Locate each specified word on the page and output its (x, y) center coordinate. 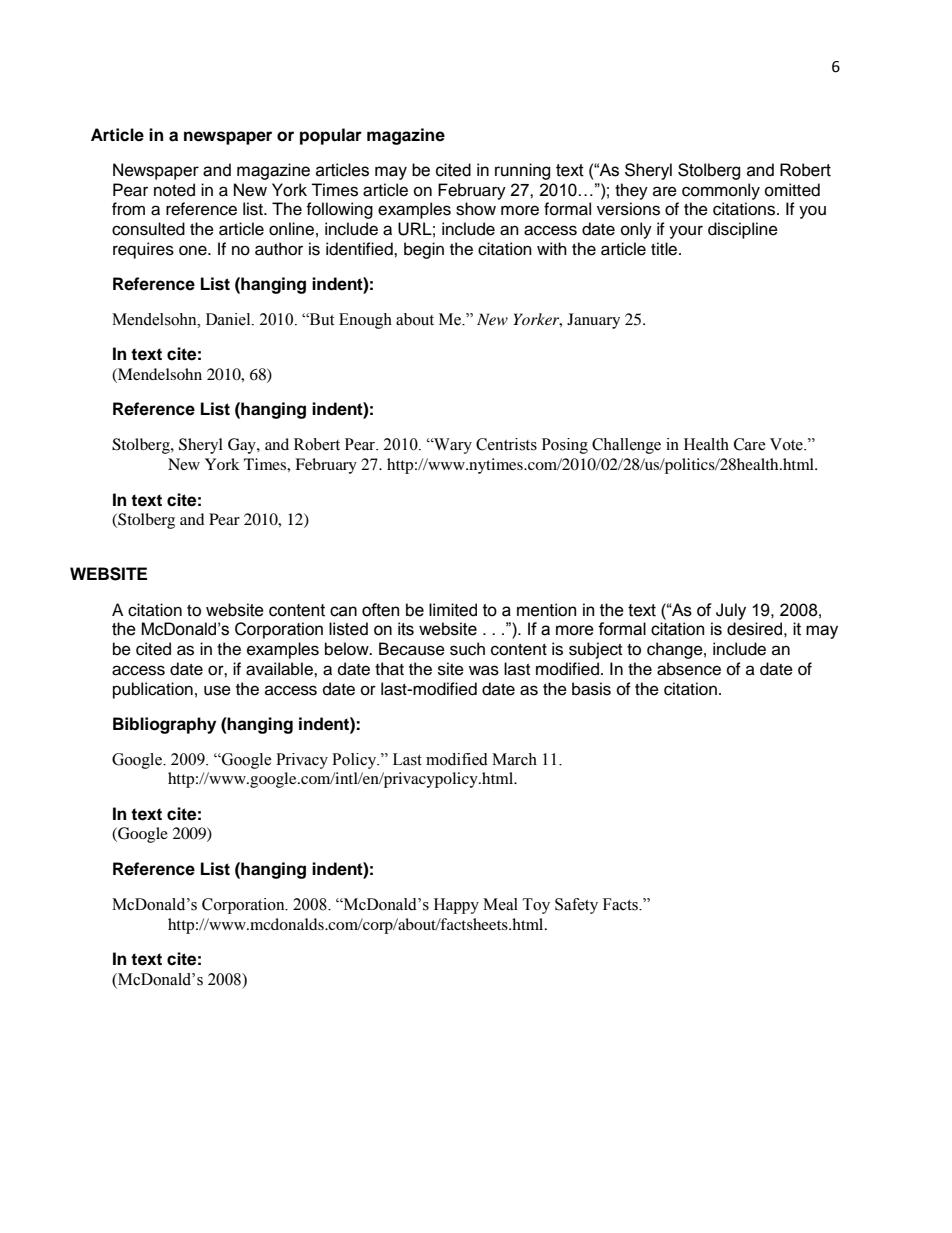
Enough (365, 321)
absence (689, 669)
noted (174, 190)
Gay (243, 446)
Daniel (229, 319)
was (484, 670)
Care (750, 444)
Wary (452, 446)
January (593, 321)
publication (153, 690)
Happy (456, 906)
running (523, 171)
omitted (792, 190)
